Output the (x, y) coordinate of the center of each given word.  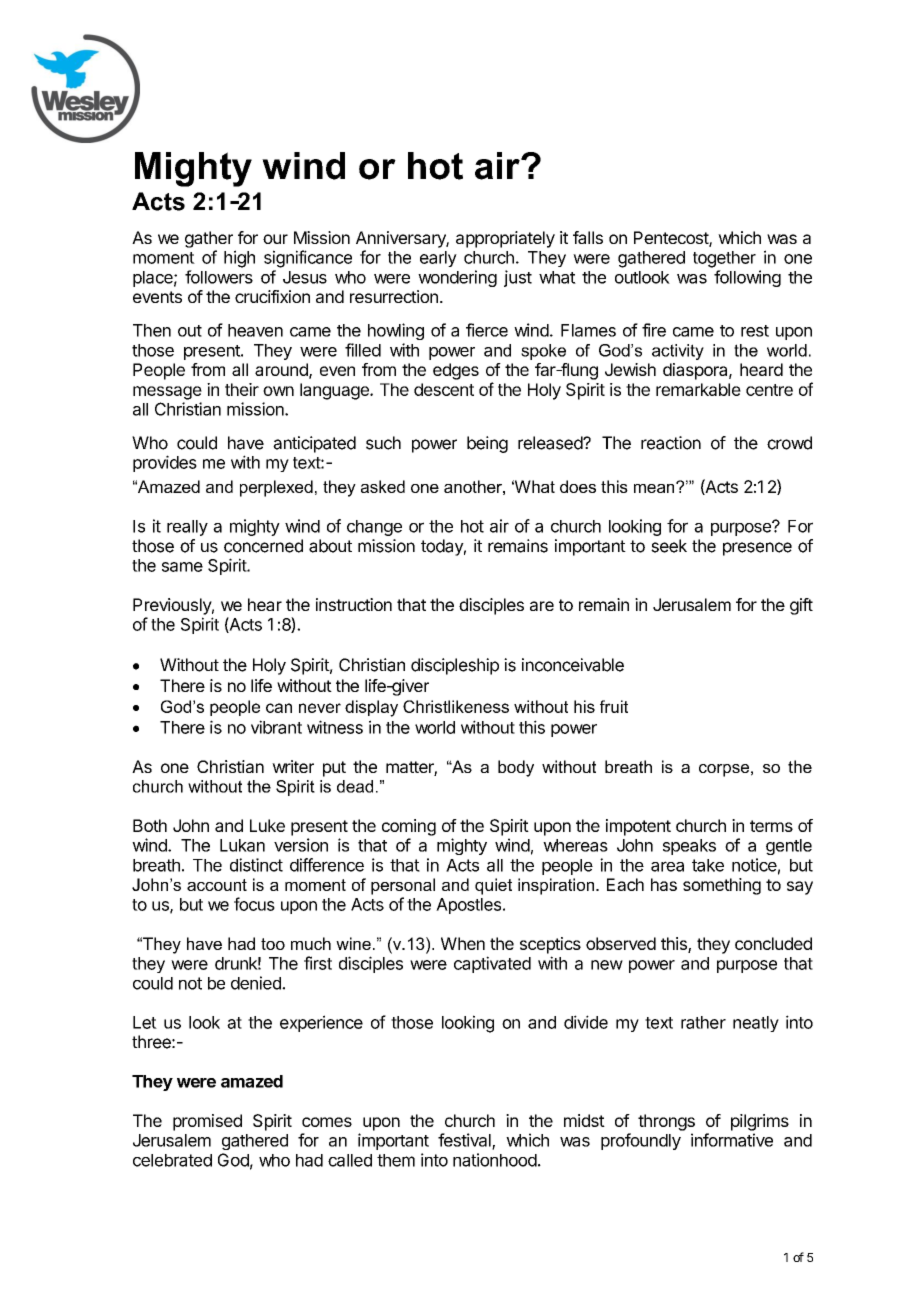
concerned (263, 546)
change (374, 528)
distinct (256, 865)
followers (219, 277)
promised (207, 1122)
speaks (689, 847)
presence (757, 549)
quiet (493, 886)
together (724, 259)
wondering (457, 278)
